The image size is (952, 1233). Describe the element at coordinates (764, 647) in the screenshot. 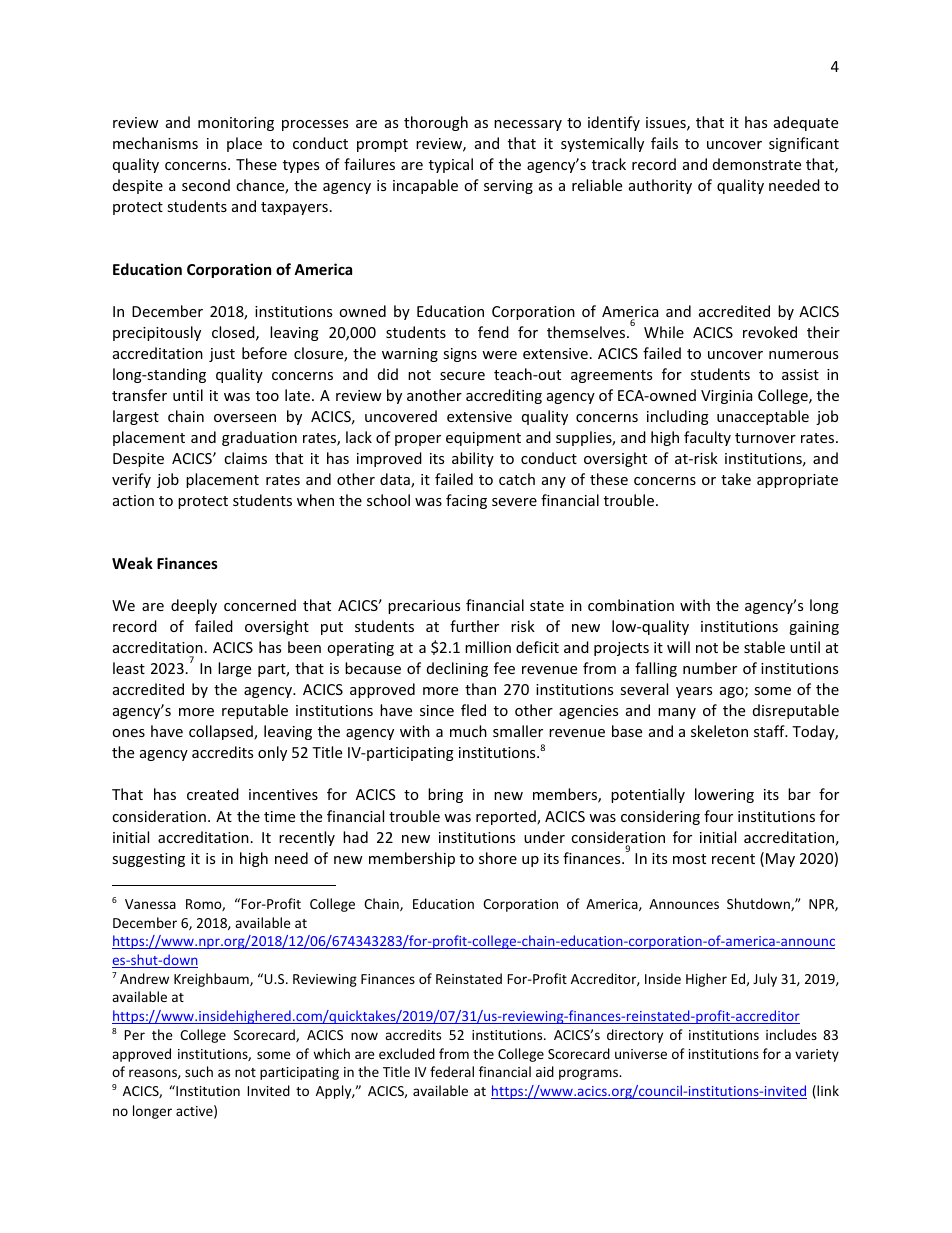

I see `stable` at that location.
